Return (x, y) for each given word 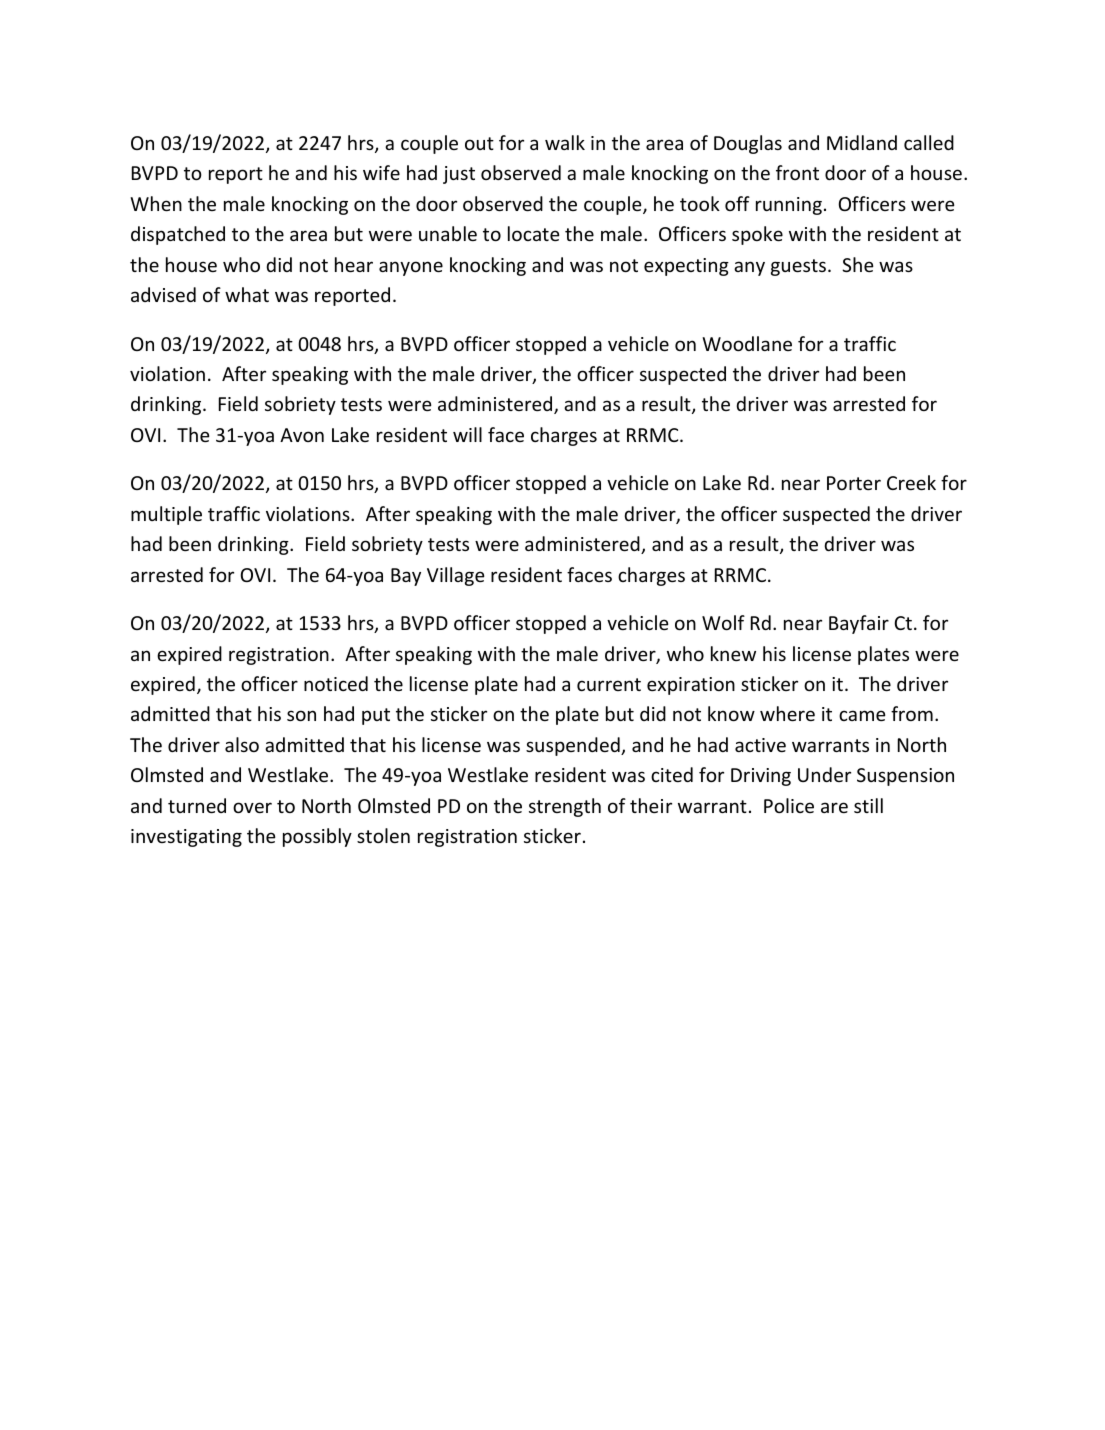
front (797, 172)
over (252, 807)
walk (565, 142)
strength (565, 807)
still (868, 805)
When (156, 203)
